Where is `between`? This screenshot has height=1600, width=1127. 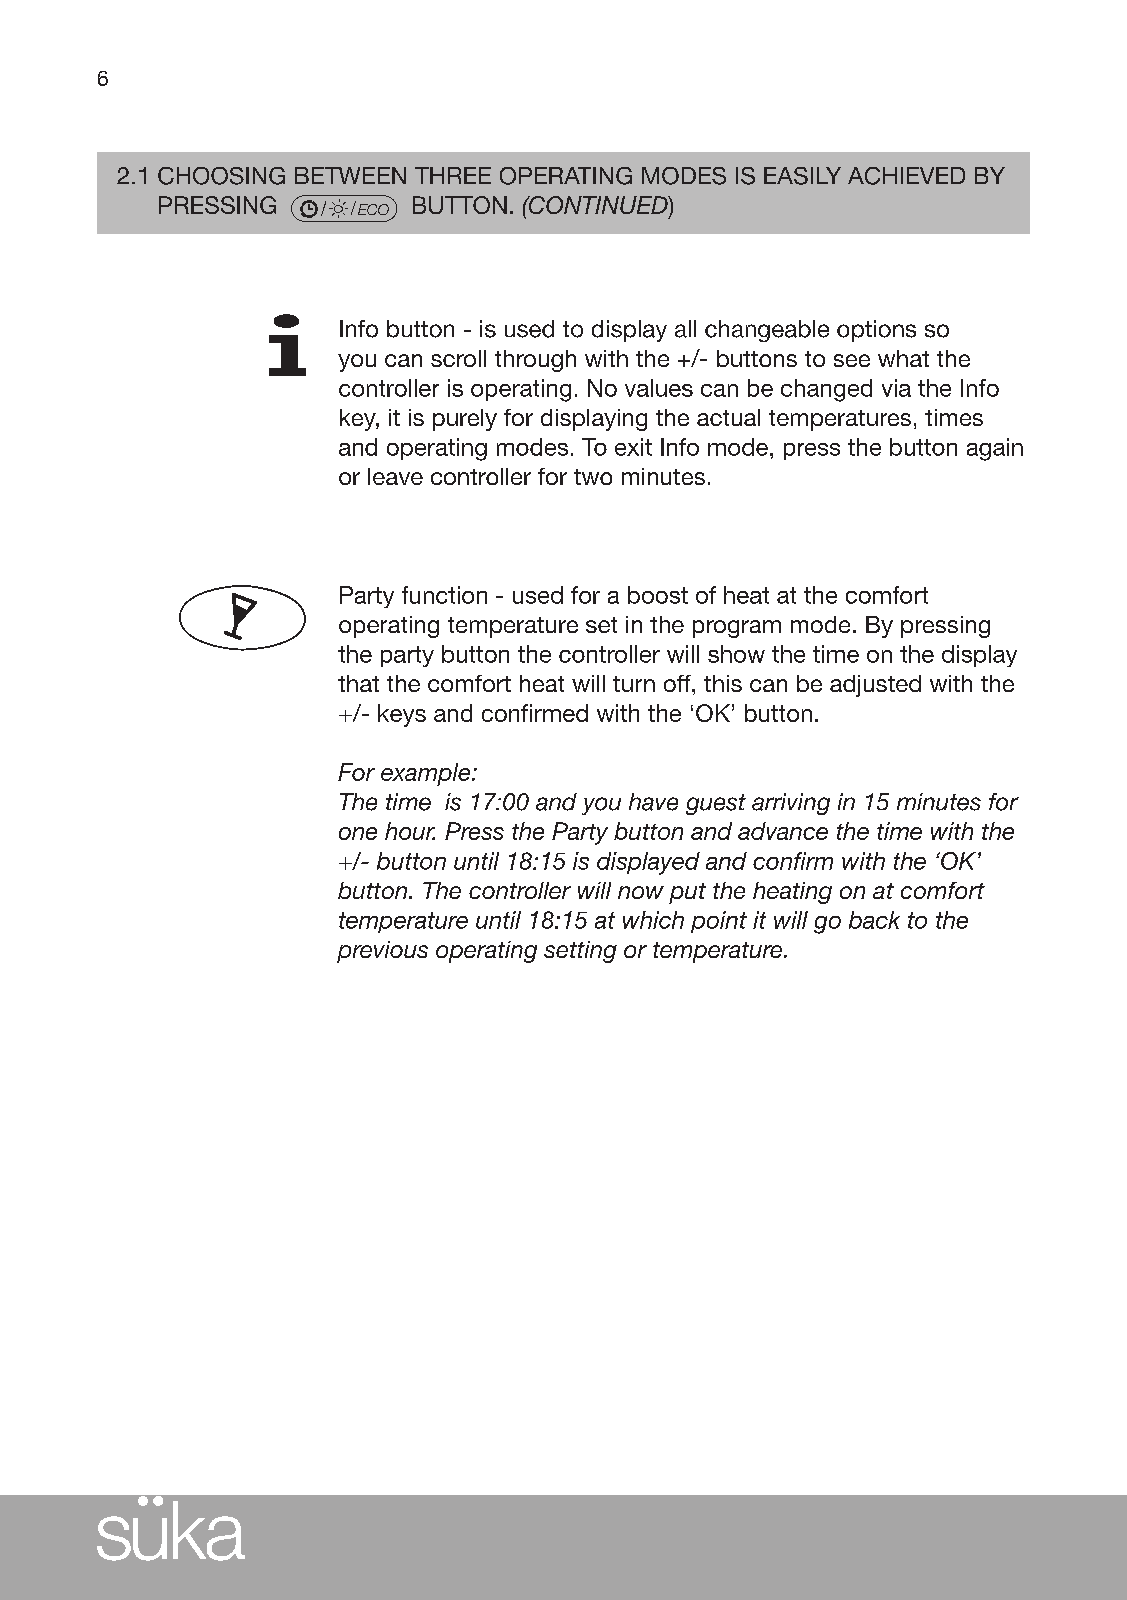
between is located at coordinates (350, 175).
